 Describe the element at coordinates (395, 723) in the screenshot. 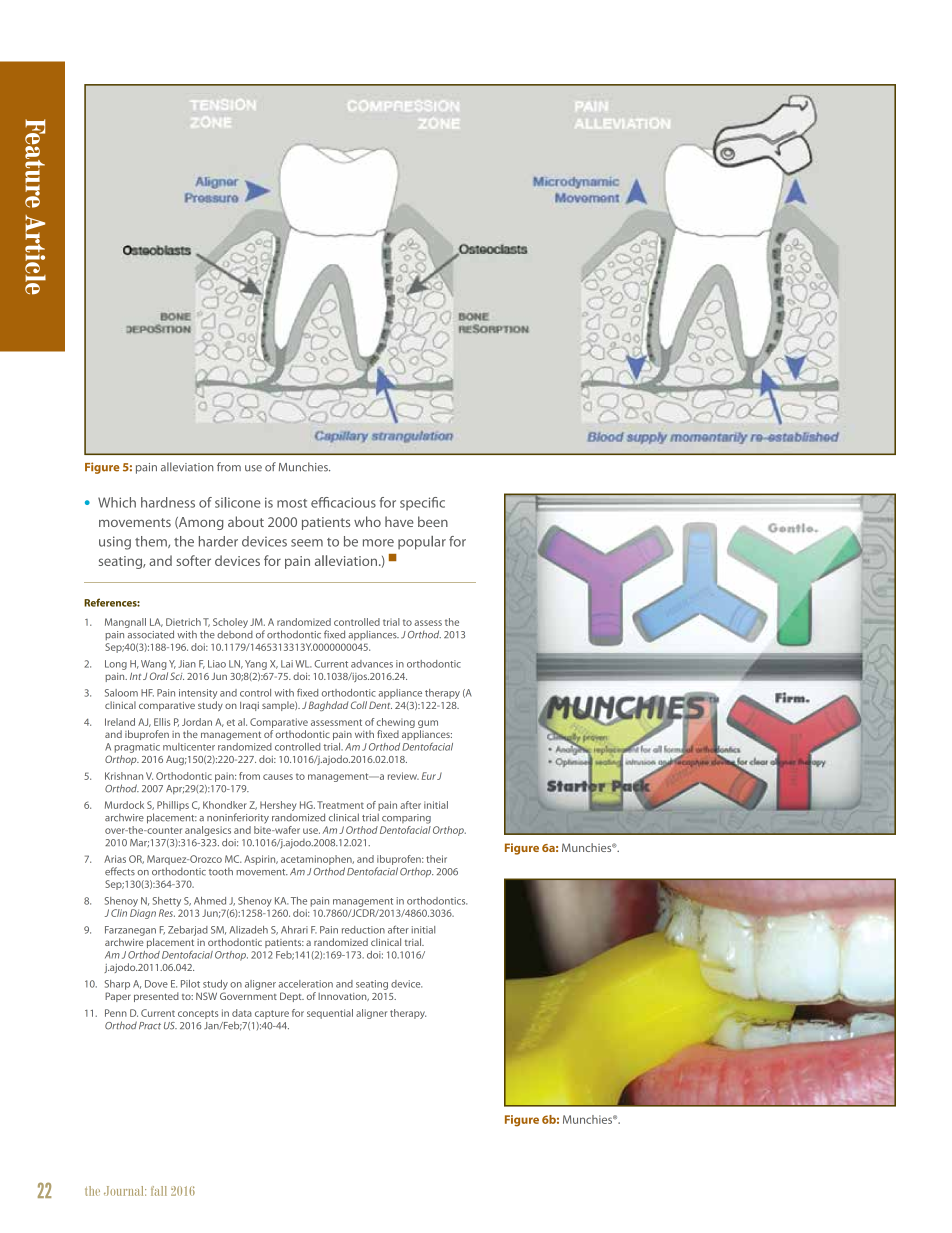

I see `chewing` at that location.
